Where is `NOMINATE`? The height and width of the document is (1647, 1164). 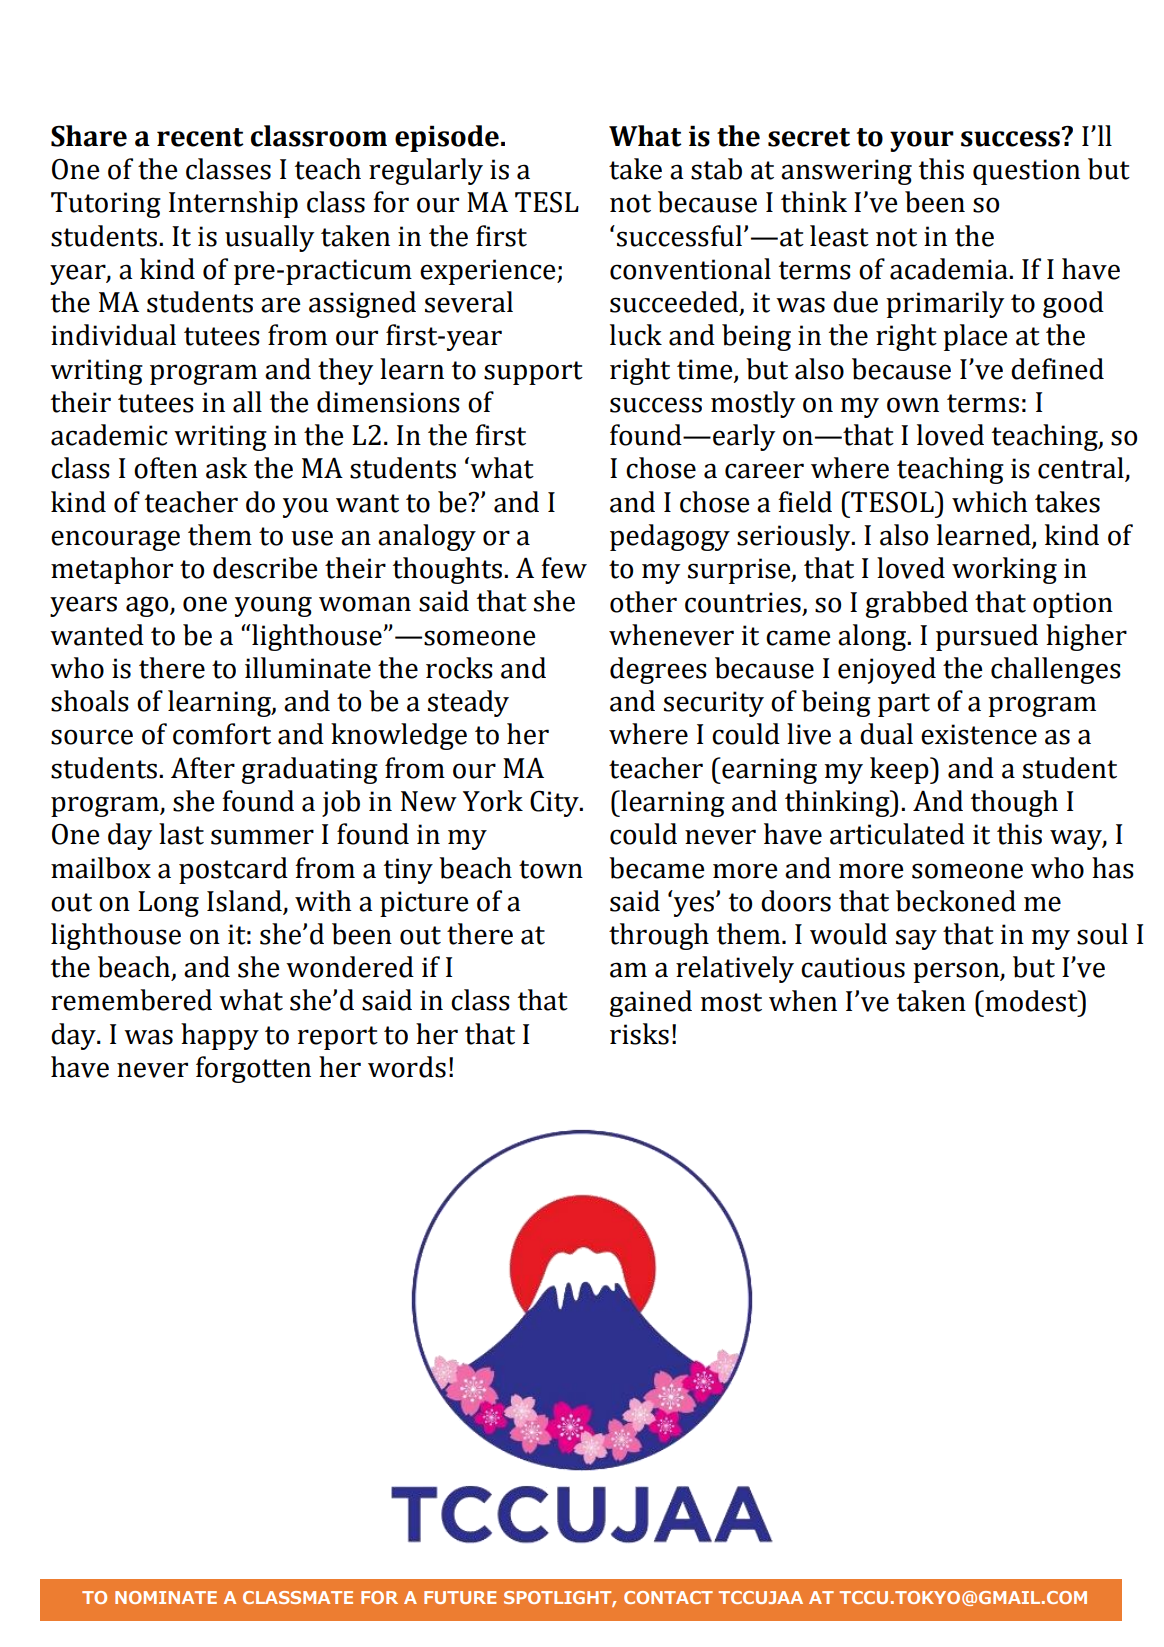
NOMINATE is located at coordinates (166, 1597).
